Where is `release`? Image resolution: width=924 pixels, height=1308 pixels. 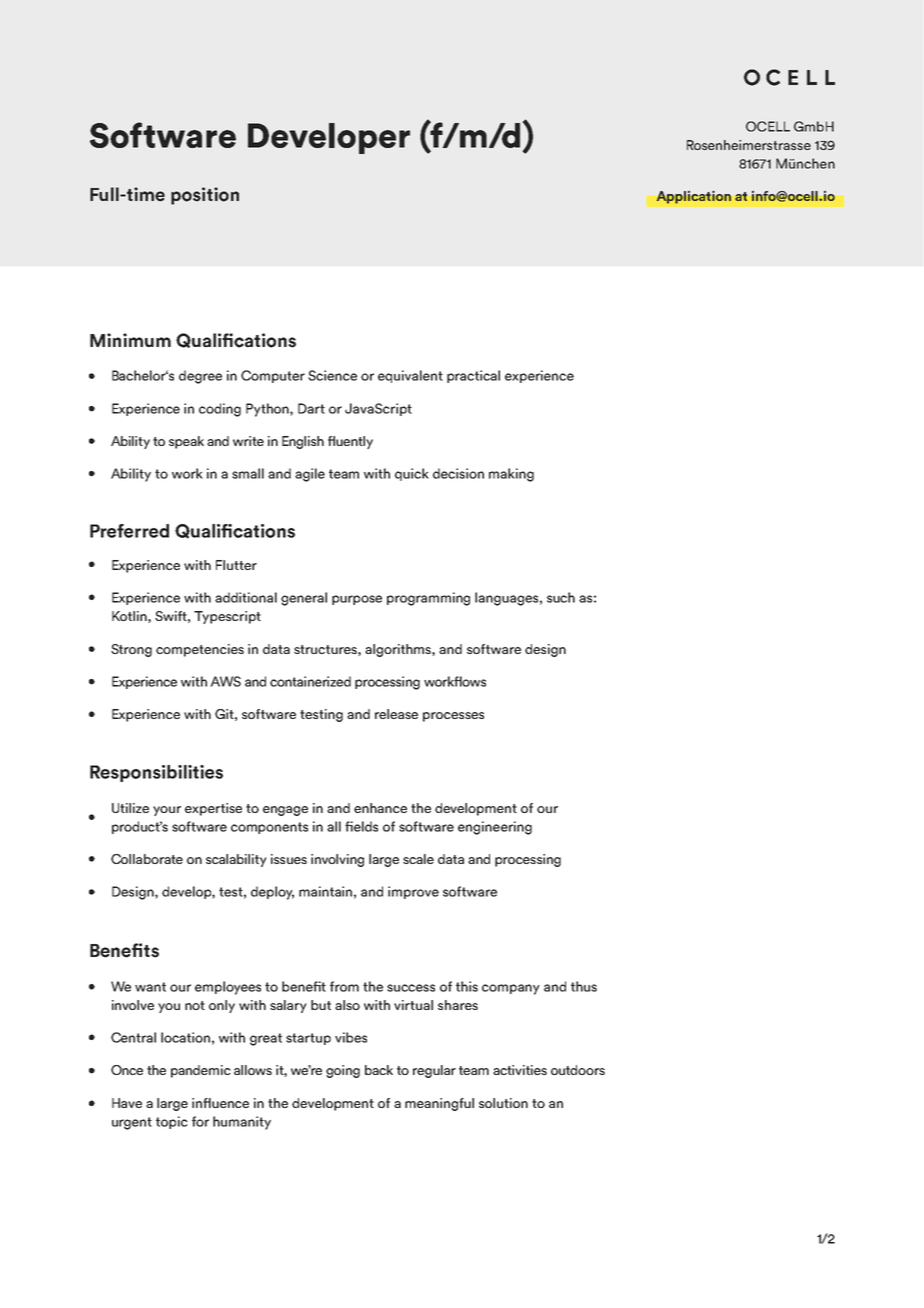
release is located at coordinates (396, 714).
